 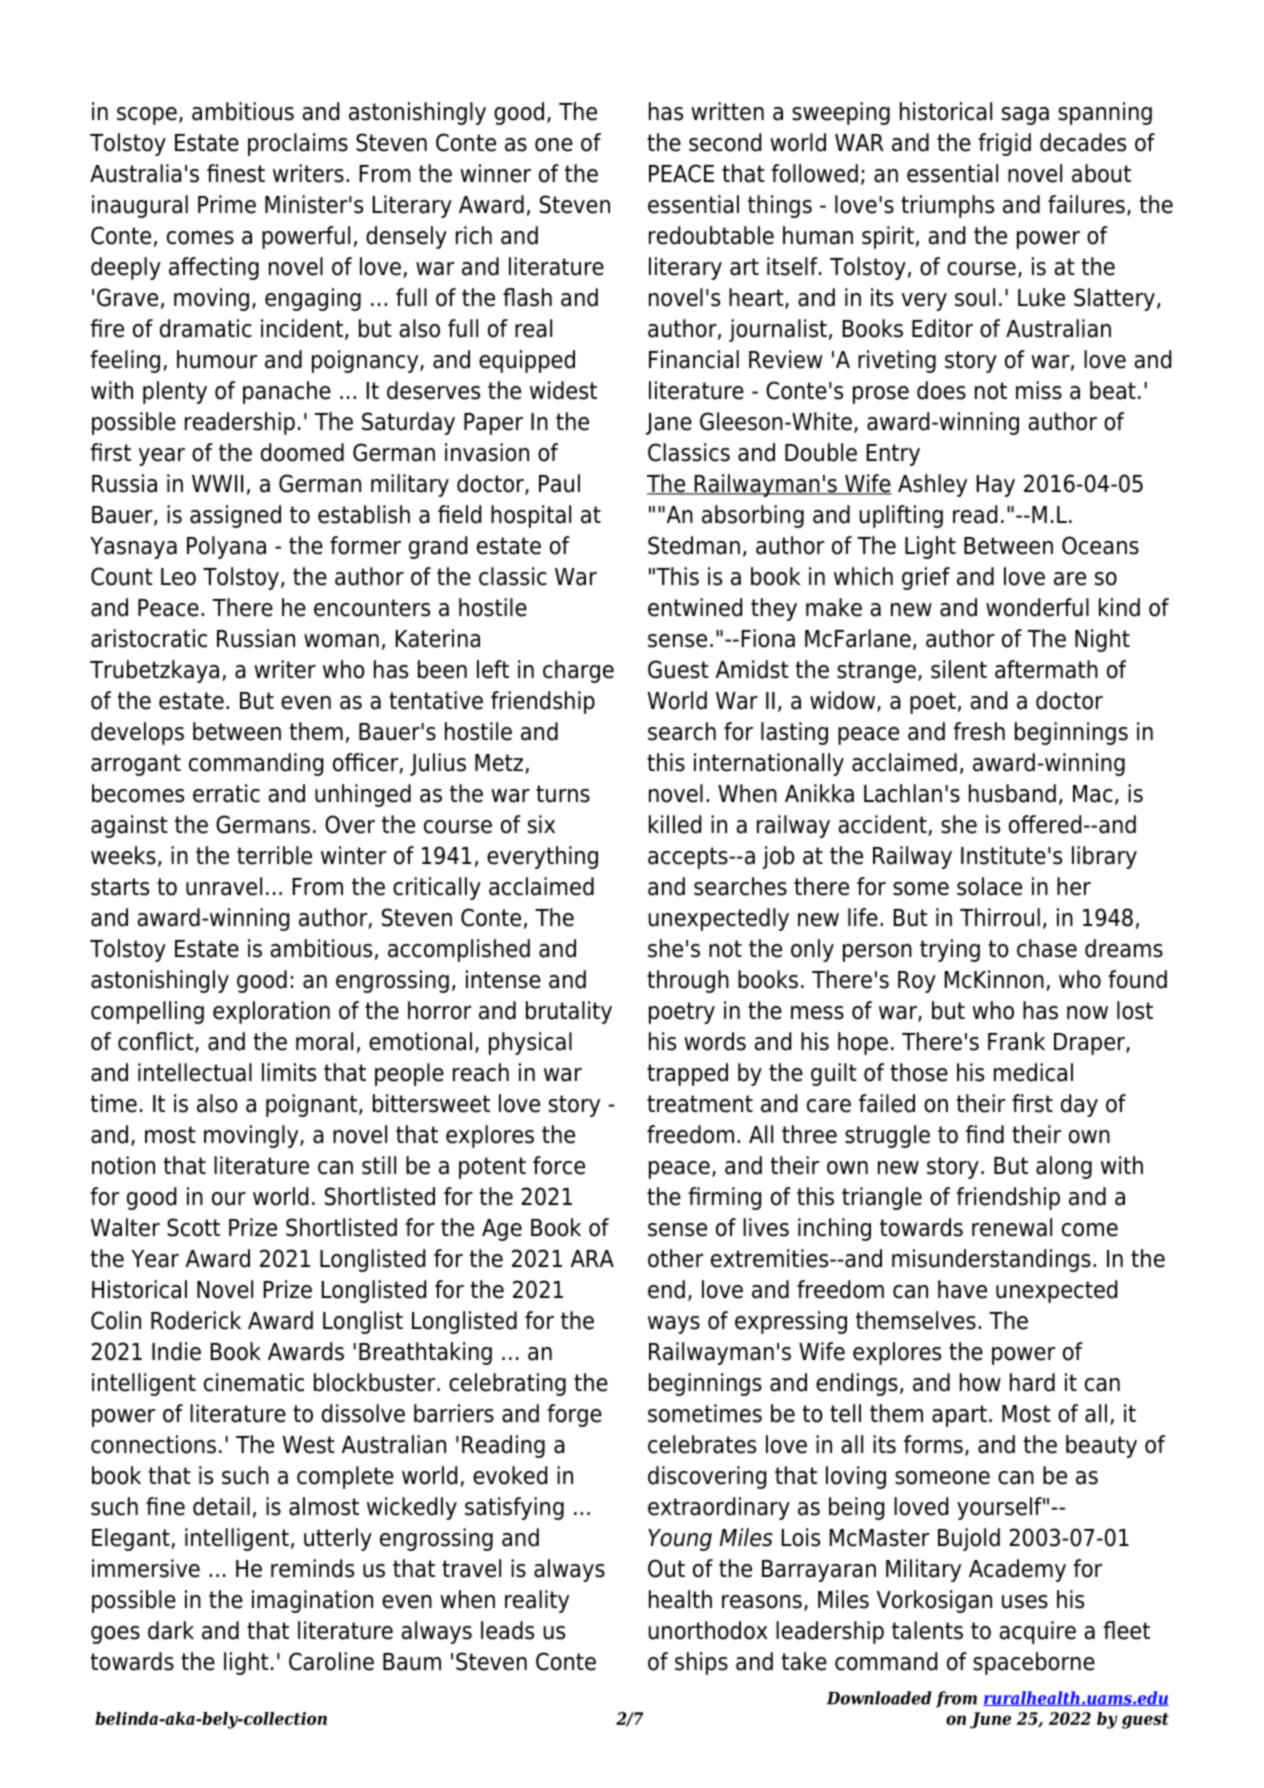 What do you see at coordinates (171, 1630) in the screenshot?
I see `dark` at bounding box center [171, 1630].
